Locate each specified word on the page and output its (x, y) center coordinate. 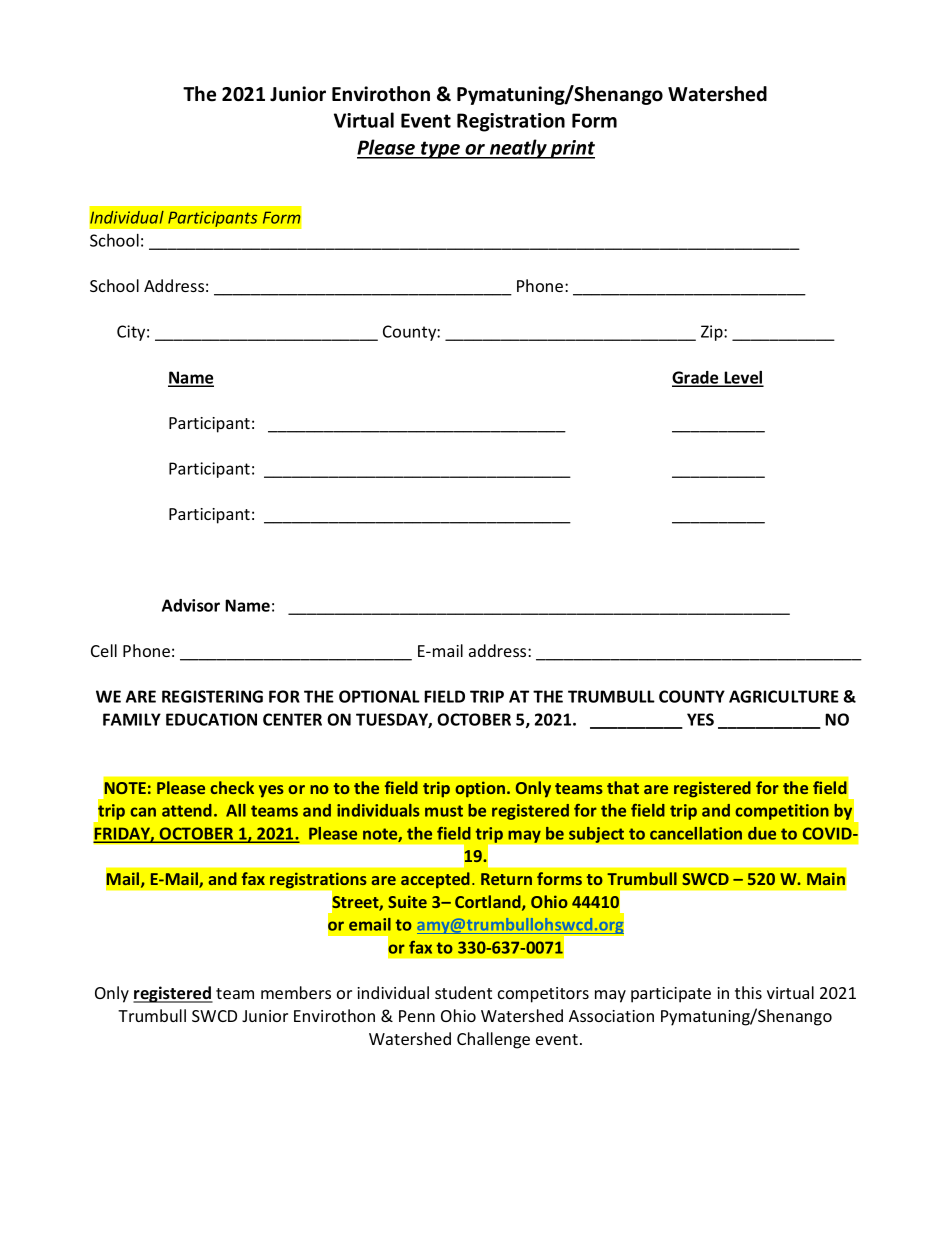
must (444, 811)
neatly (518, 149)
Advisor (191, 605)
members (296, 992)
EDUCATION (211, 719)
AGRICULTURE (784, 696)
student (463, 992)
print (571, 149)
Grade (696, 378)
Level (743, 378)
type (441, 150)
